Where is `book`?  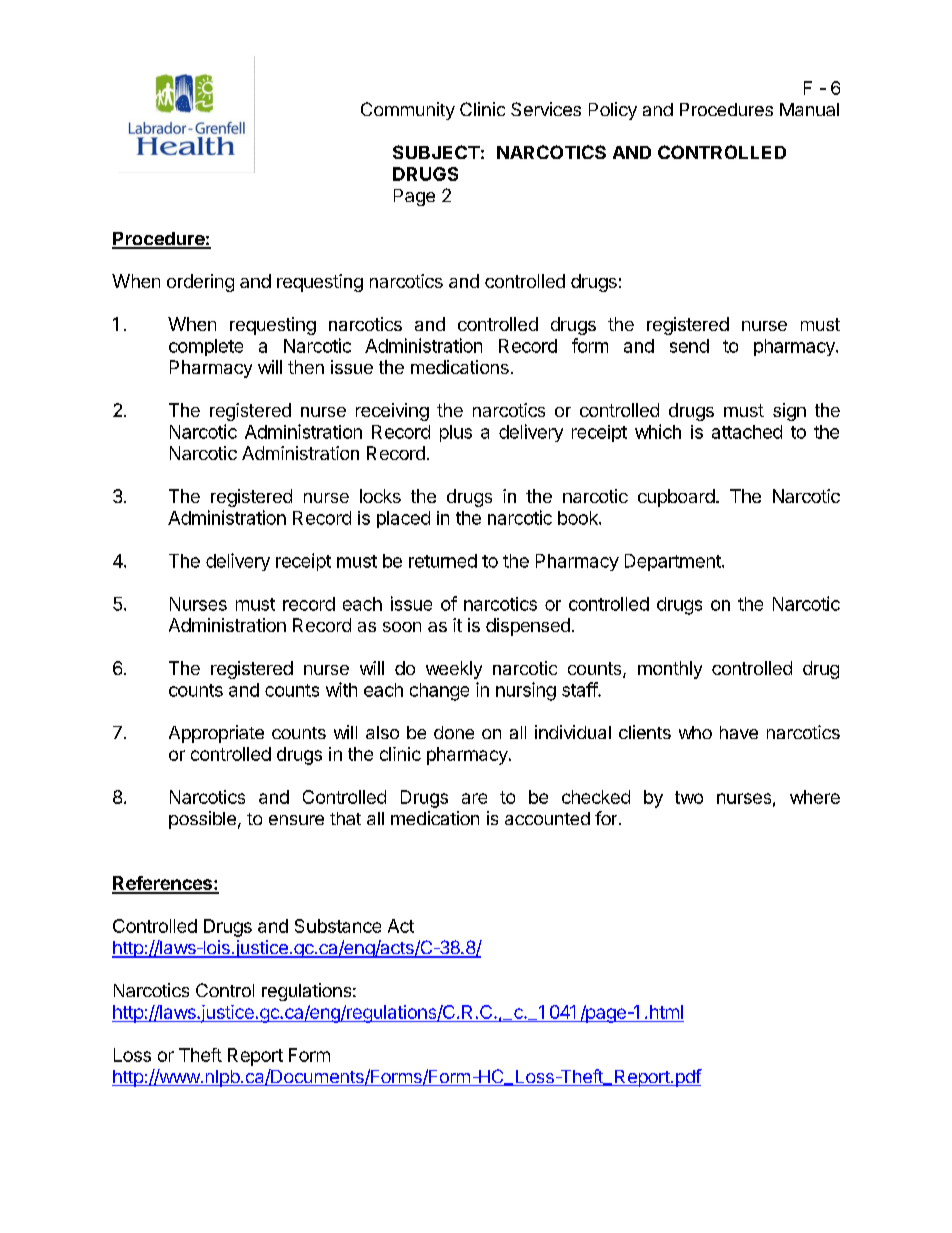 book is located at coordinates (579, 518).
